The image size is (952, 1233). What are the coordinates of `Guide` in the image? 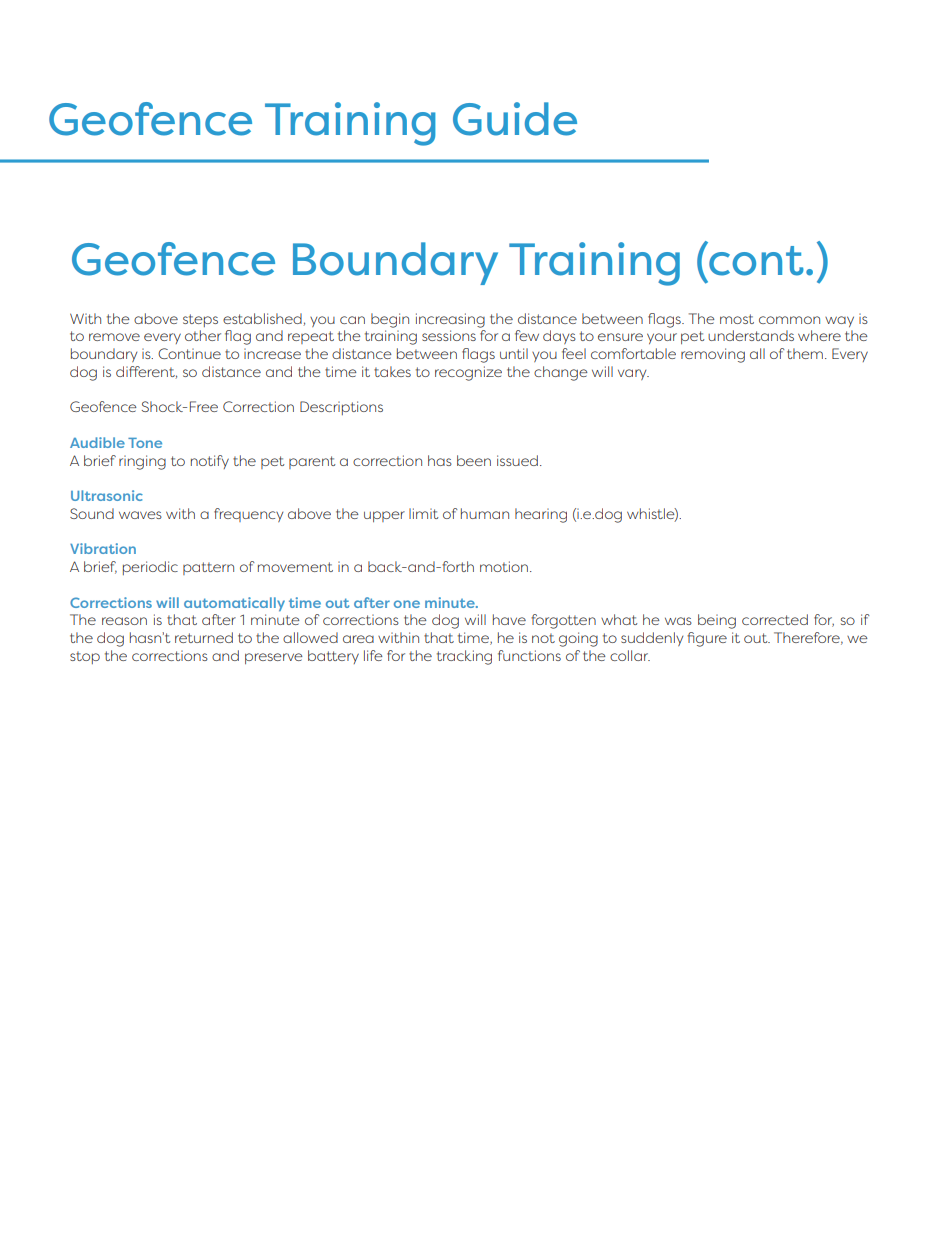 It's located at (515, 119).
